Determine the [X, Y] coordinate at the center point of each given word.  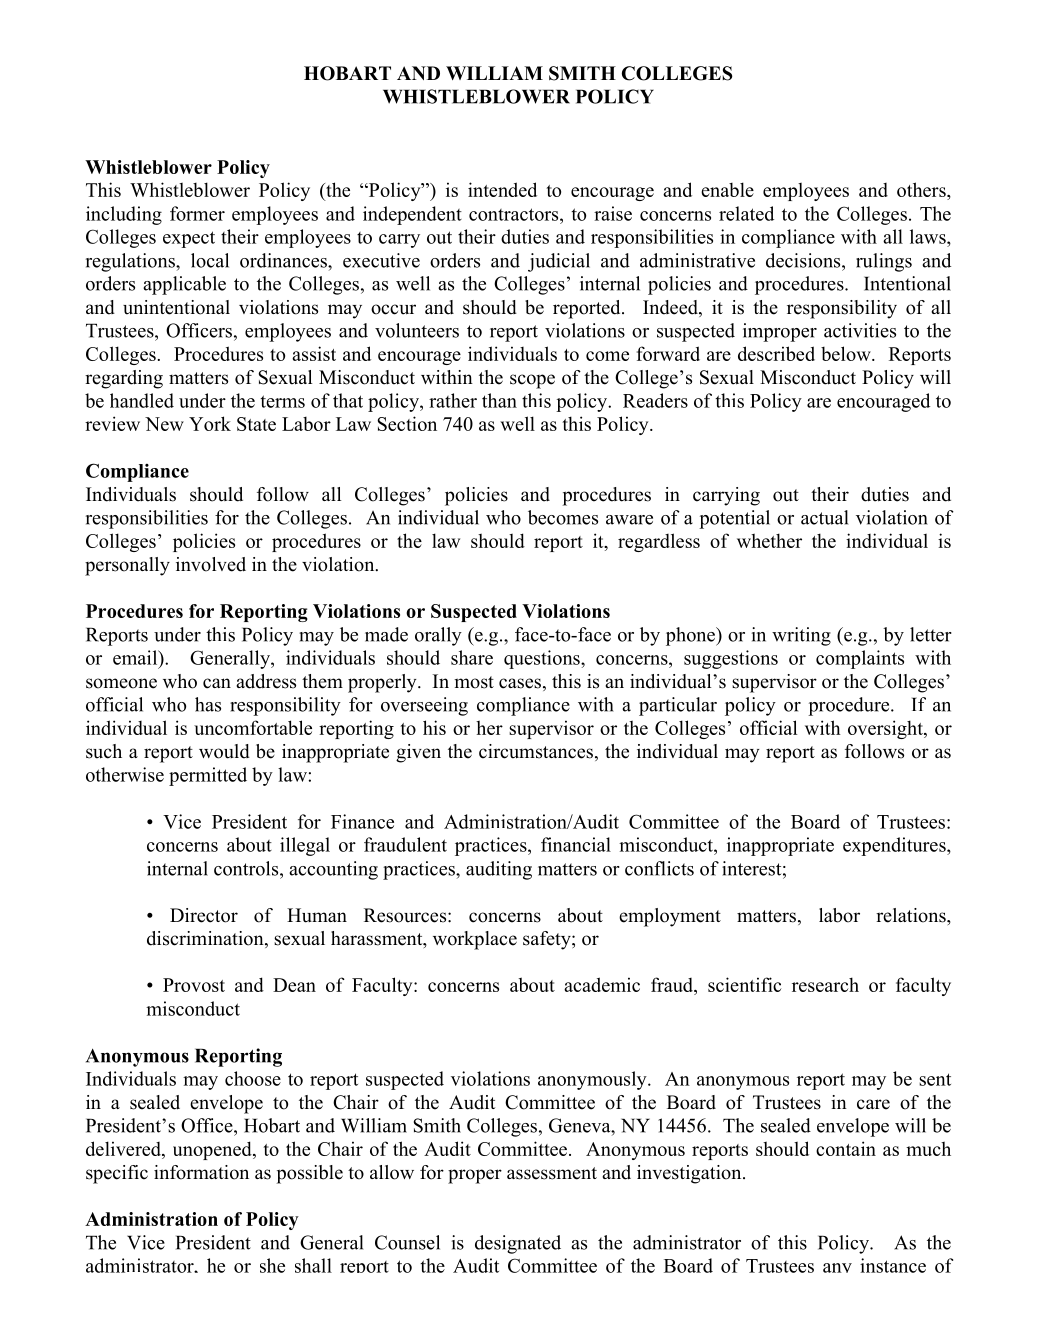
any [837, 1268]
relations [912, 915]
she [272, 1265]
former [197, 213]
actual [824, 517]
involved [211, 564]
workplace [475, 940]
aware [629, 520]
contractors [515, 214]
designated [518, 1244]
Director [204, 915]
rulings [884, 262]
